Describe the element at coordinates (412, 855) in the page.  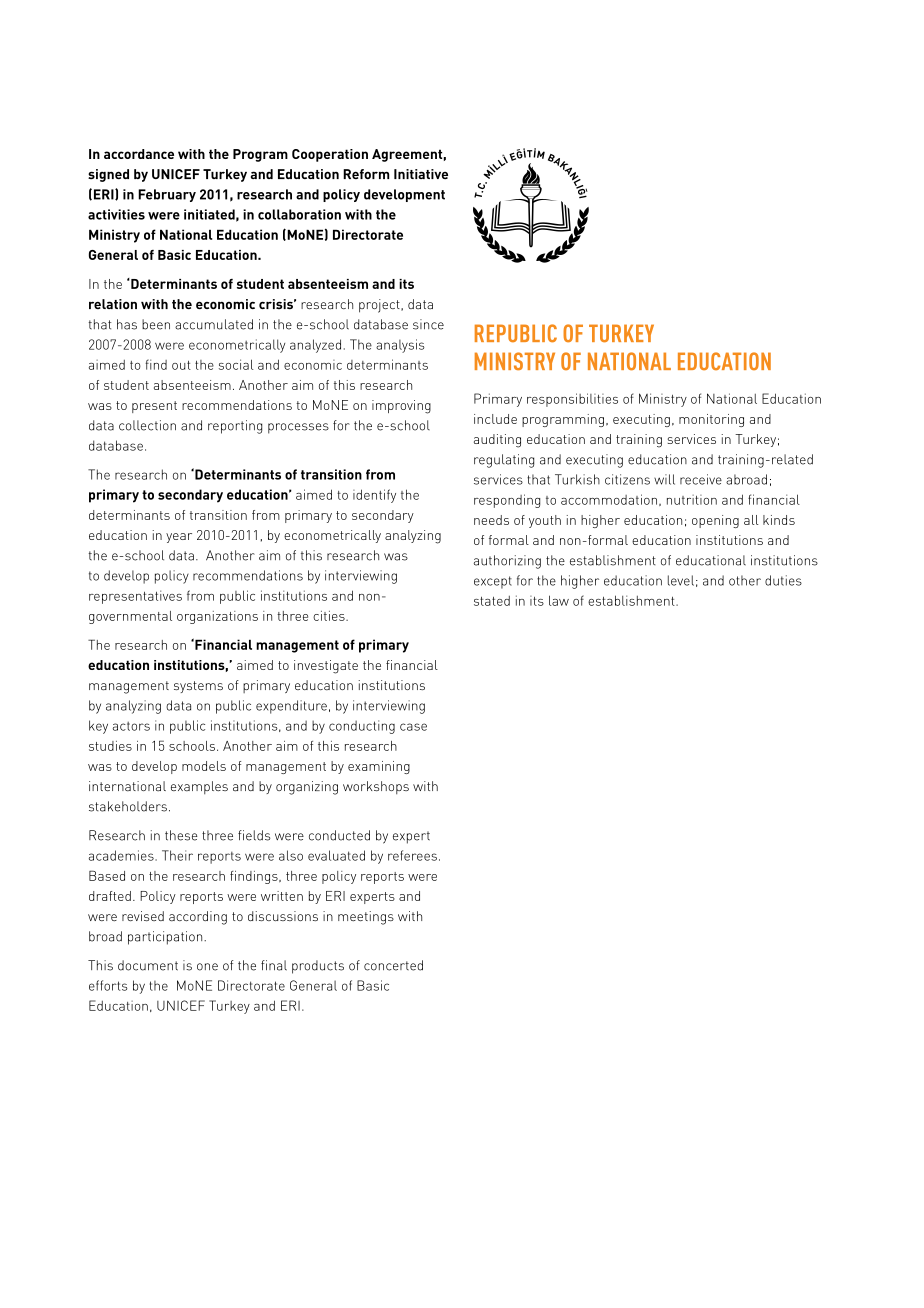
I see `referees` at that location.
